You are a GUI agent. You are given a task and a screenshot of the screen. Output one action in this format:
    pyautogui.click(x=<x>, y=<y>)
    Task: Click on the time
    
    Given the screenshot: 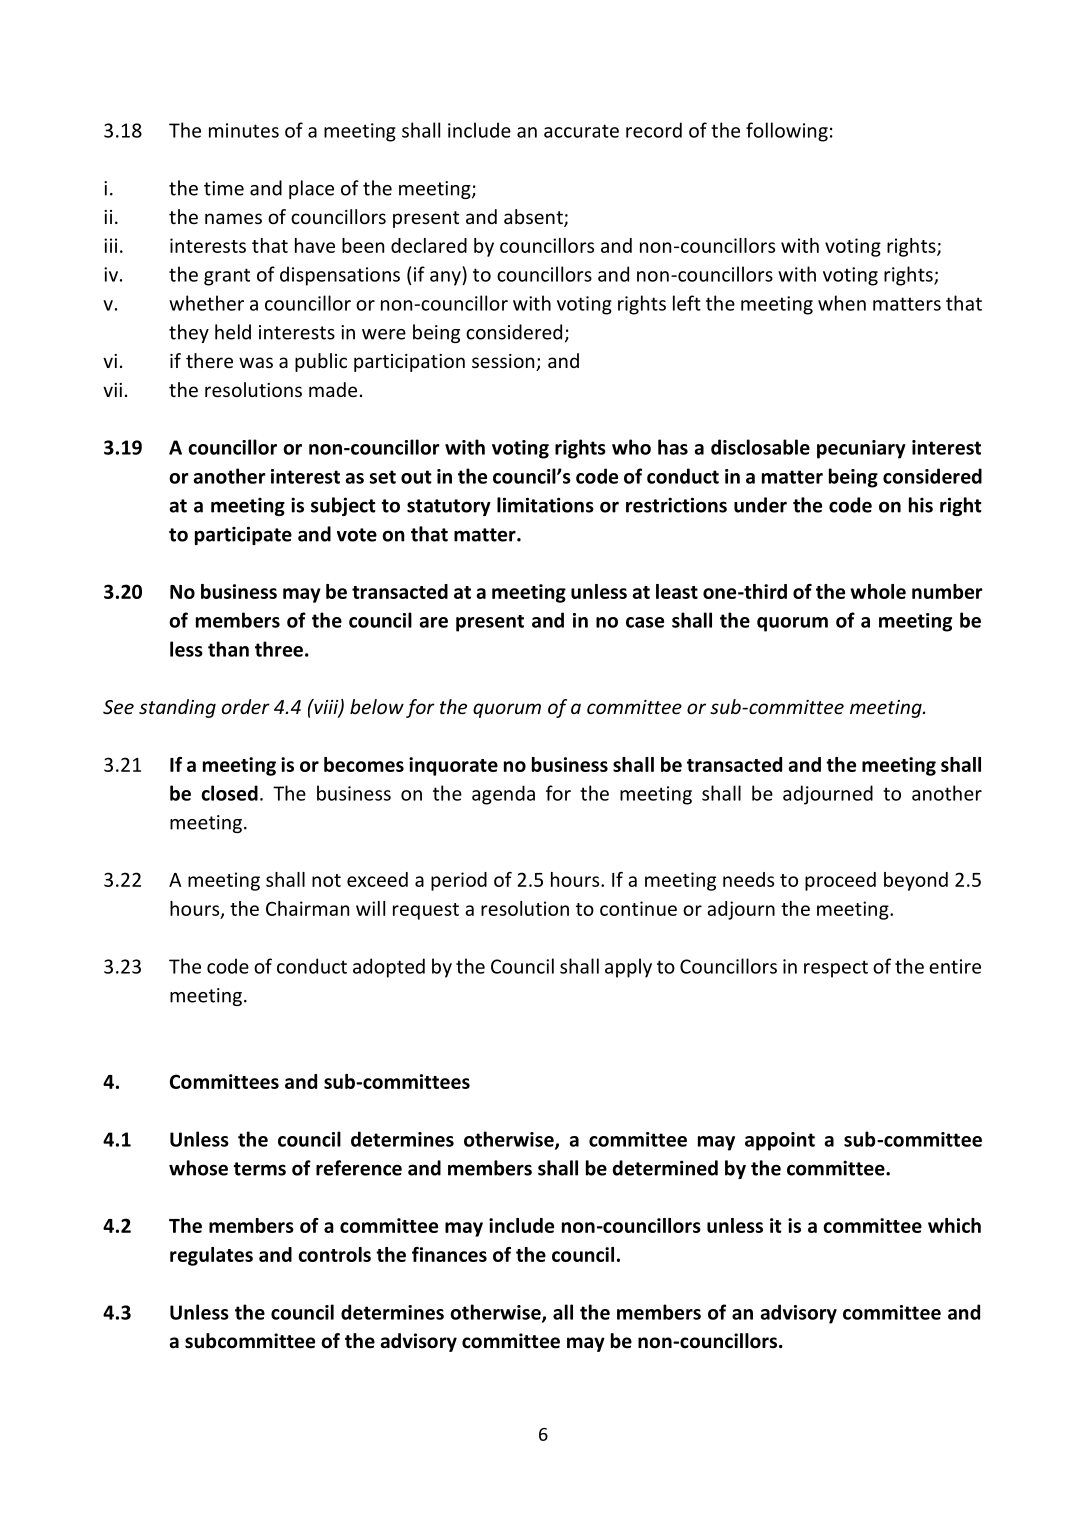 What is the action you would take?
    pyautogui.click(x=224, y=188)
